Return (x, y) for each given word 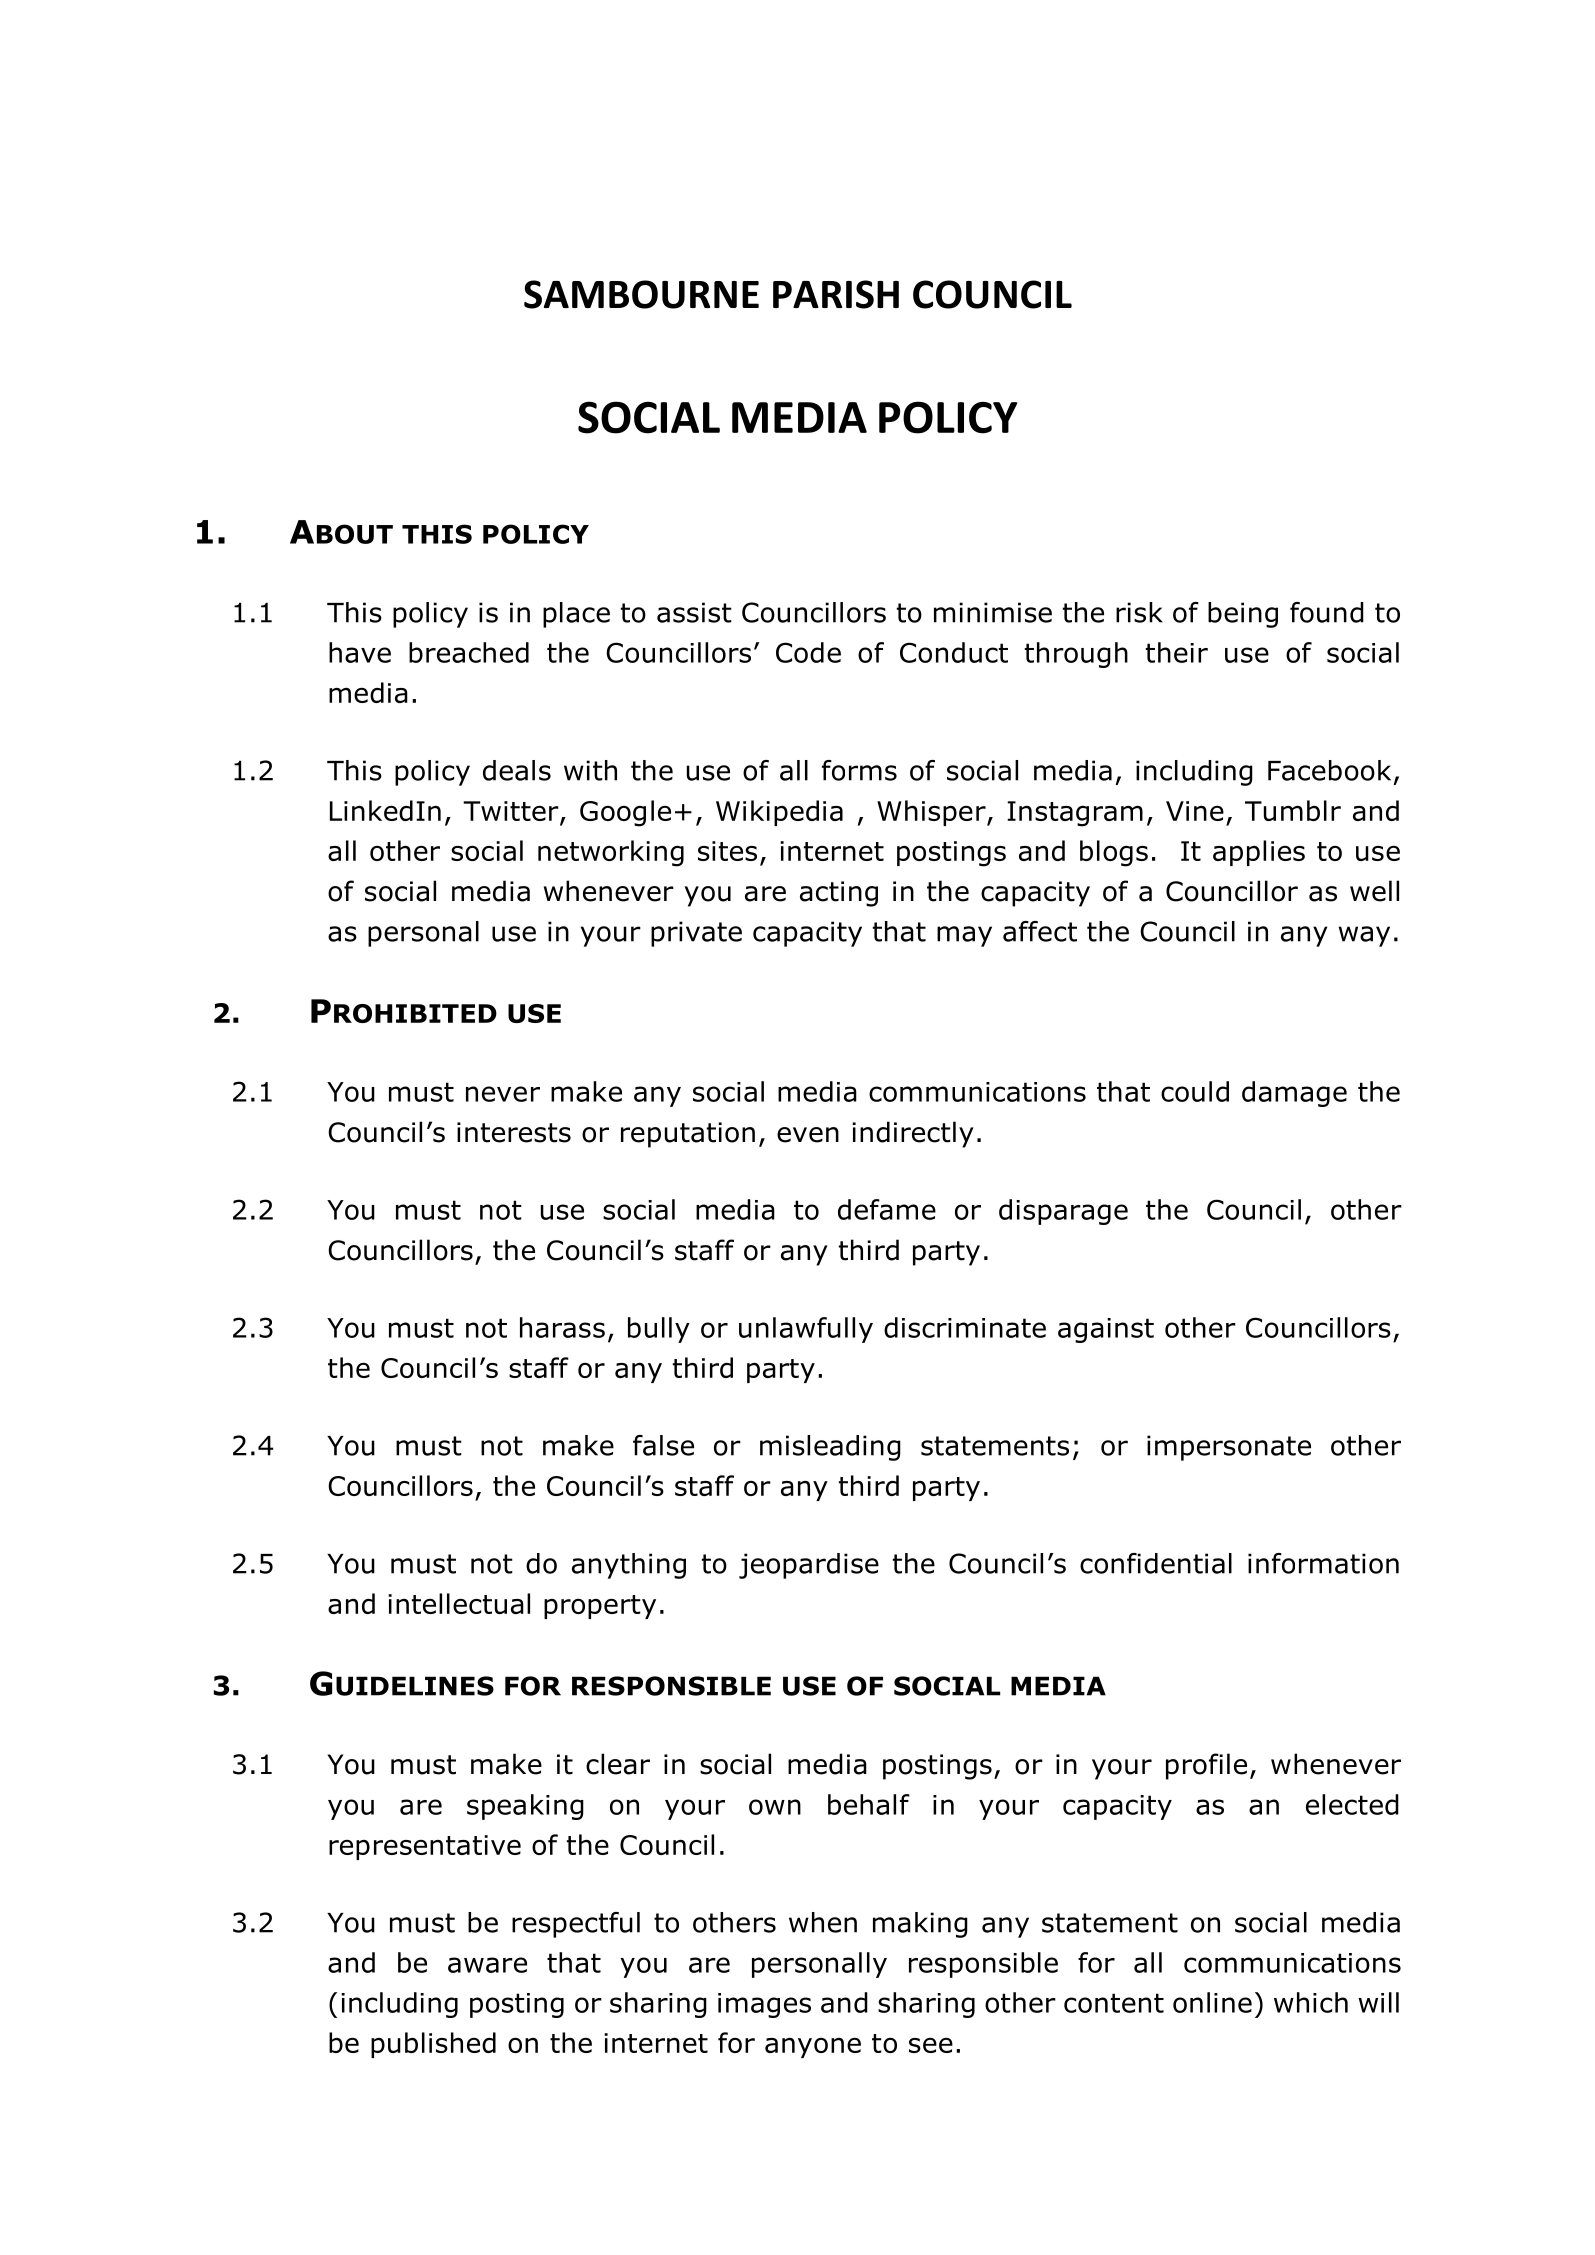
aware (487, 1965)
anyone (813, 2048)
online (1212, 2002)
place (576, 615)
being (1243, 615)
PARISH (836, 294)
